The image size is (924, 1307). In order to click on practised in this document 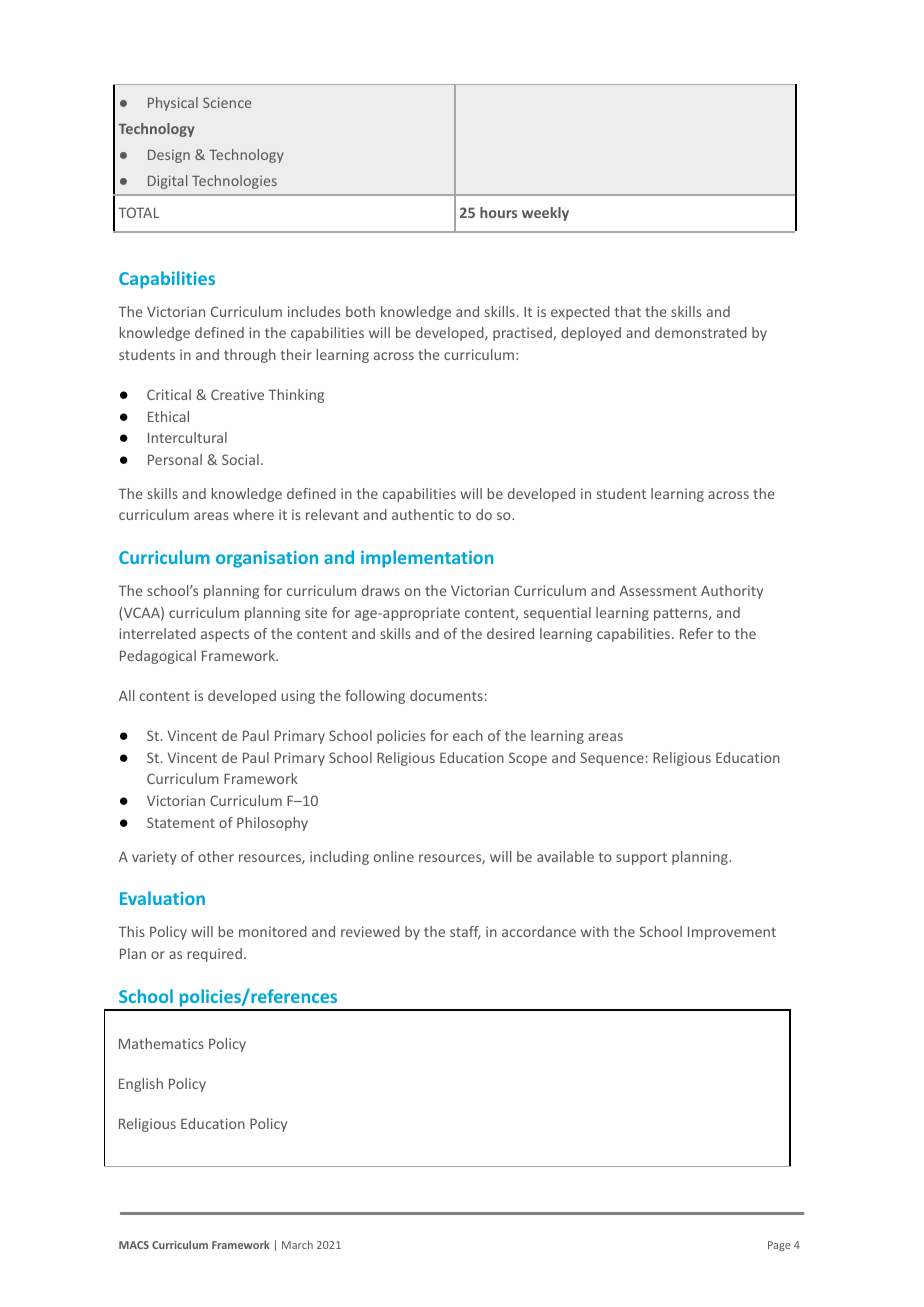, I will do `click(523, 334)`.
